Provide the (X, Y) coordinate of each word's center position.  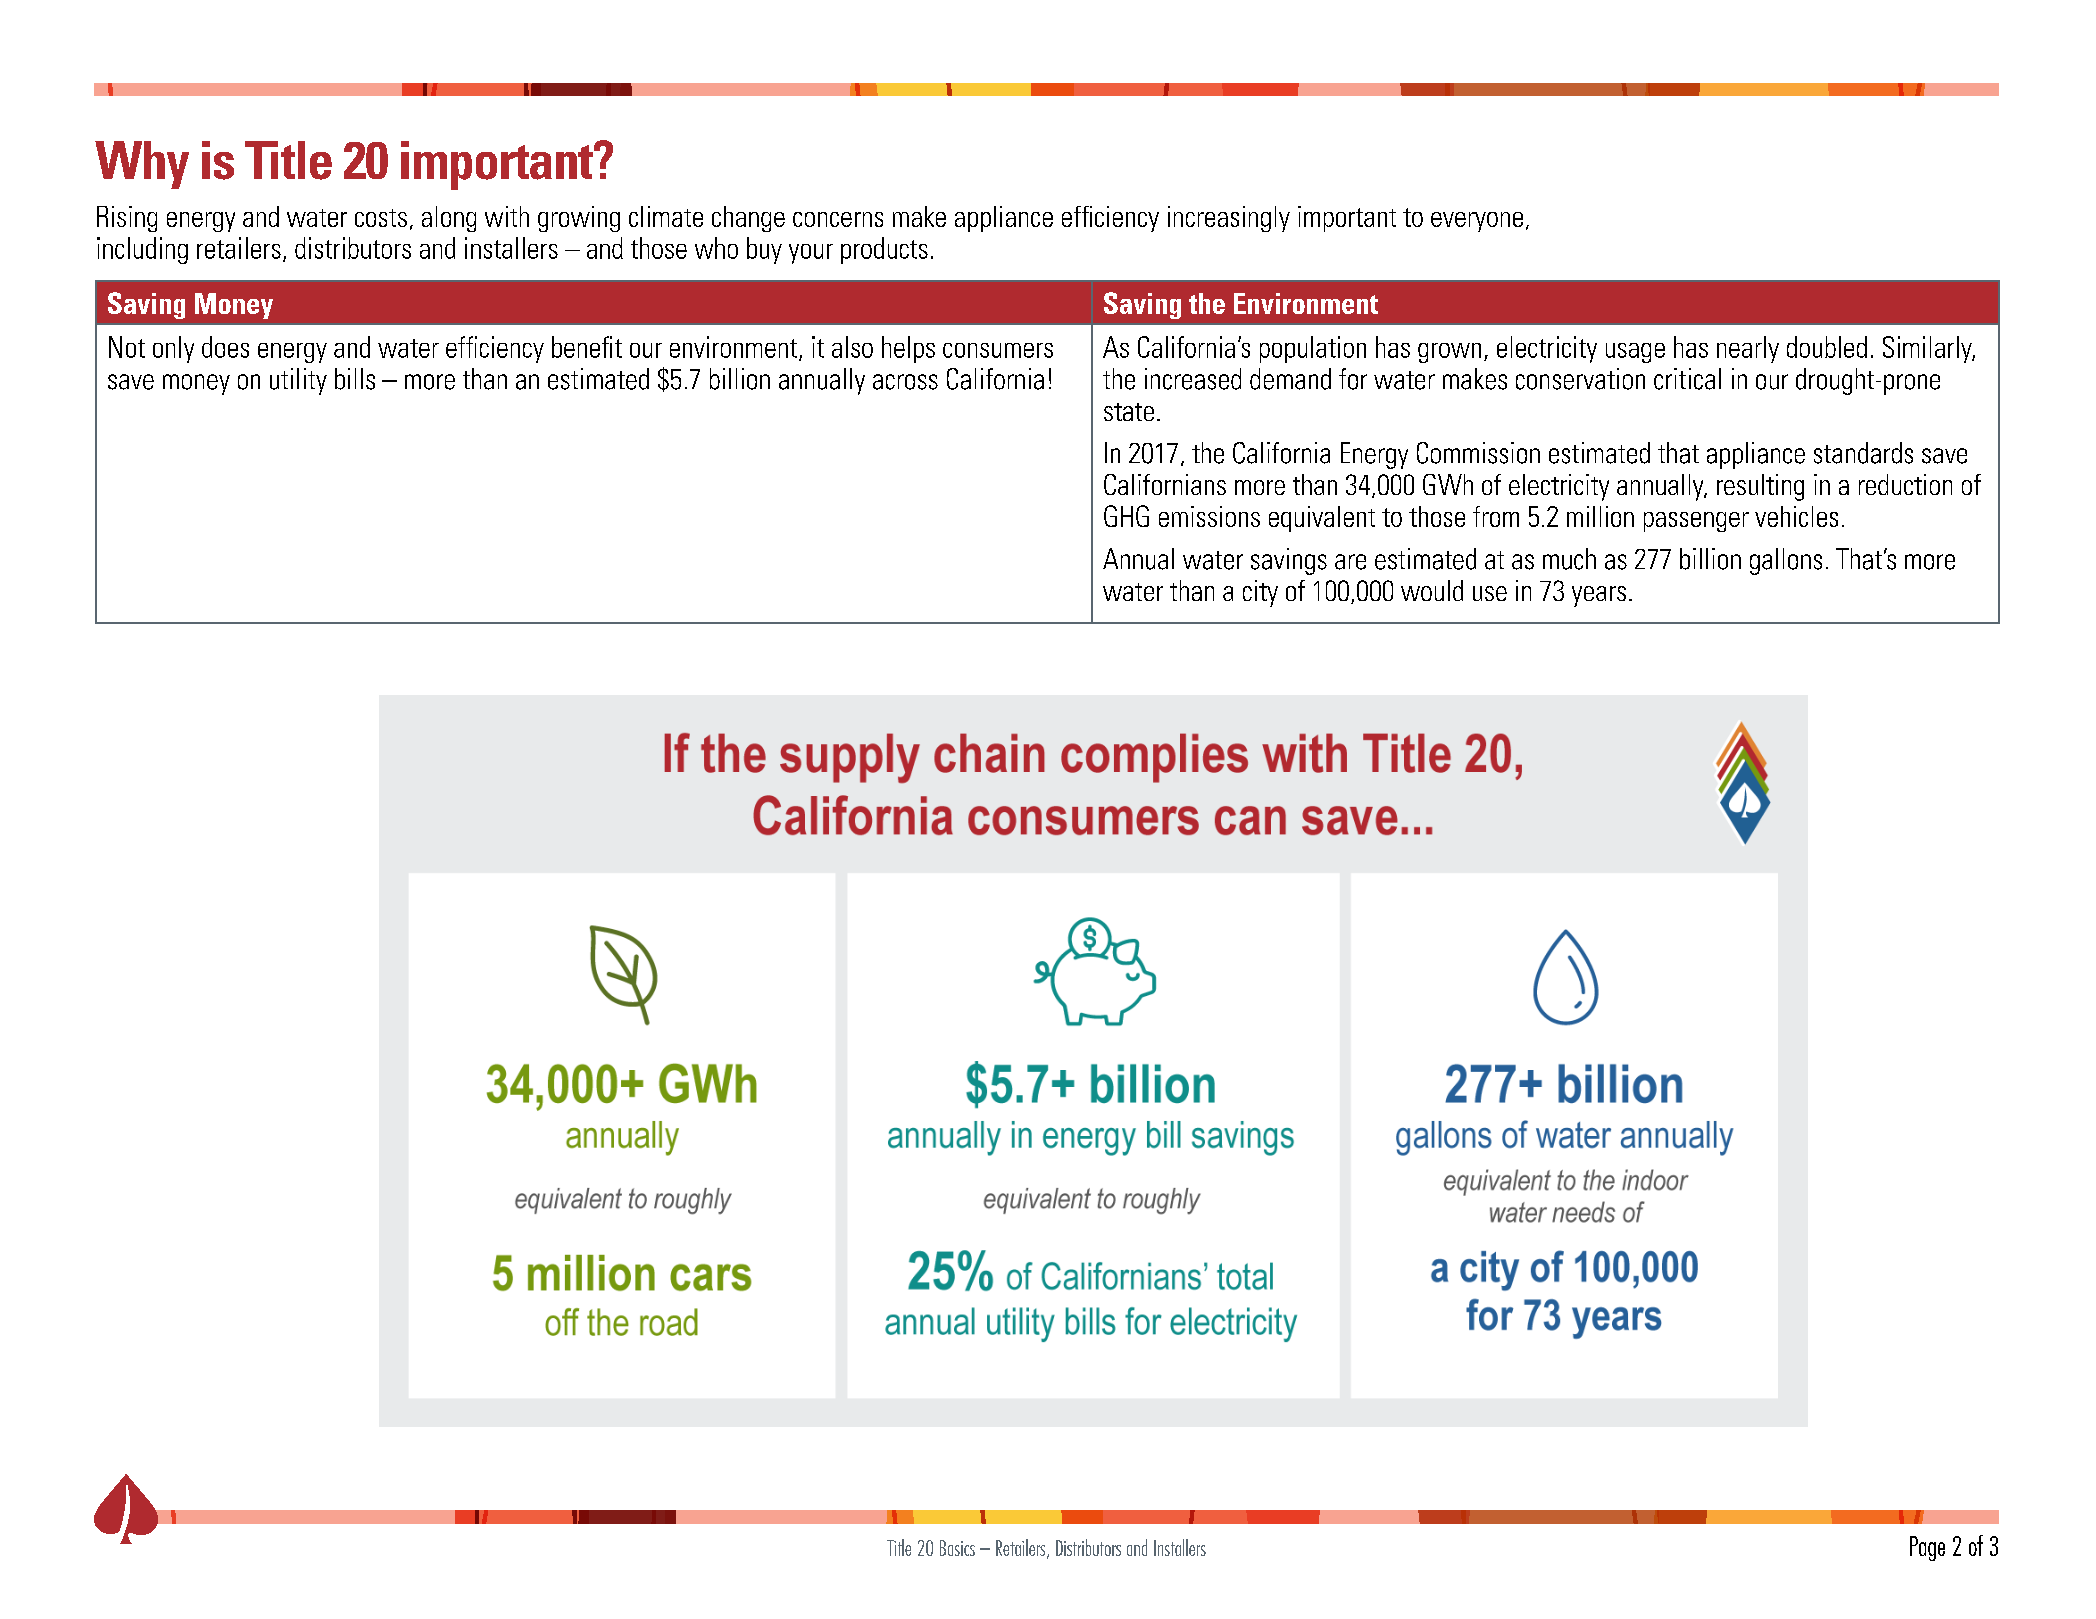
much (1569, 559)
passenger (1696, 522)
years (1599, 596)
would (1432, 590)
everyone (1477, 222)
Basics (957, 1548)
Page (1927, 1548)
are (1350, 562)
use (1490, 593)
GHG (1126, 516)
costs (381, 218)
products (884, 250)
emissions (1209, 516)
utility (298, 381)
